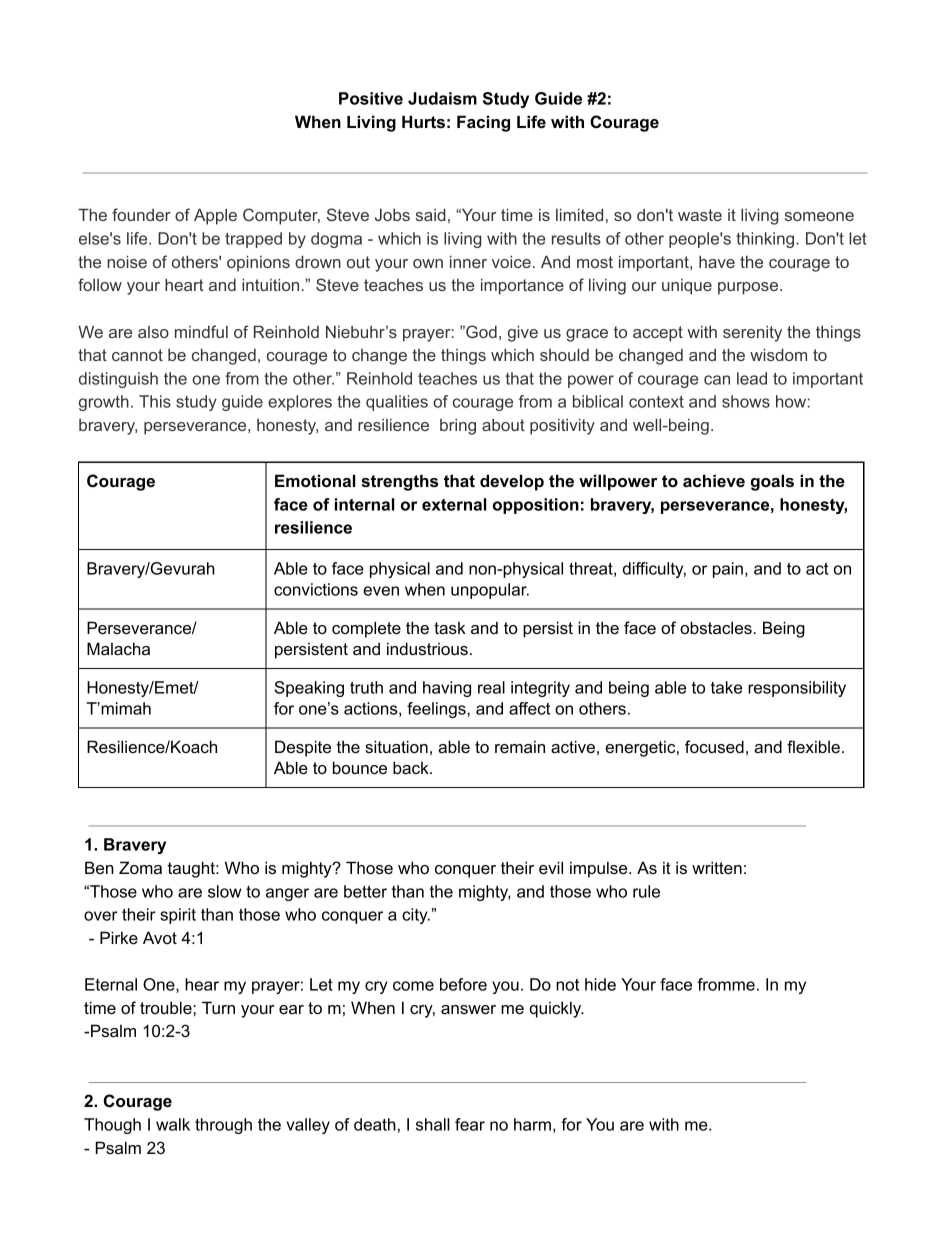 Image resolution: width=952 pixels, height=1233 pixels. Describe the element at coordinates (450, 628) in the screenshot. I see `task` at that location.
